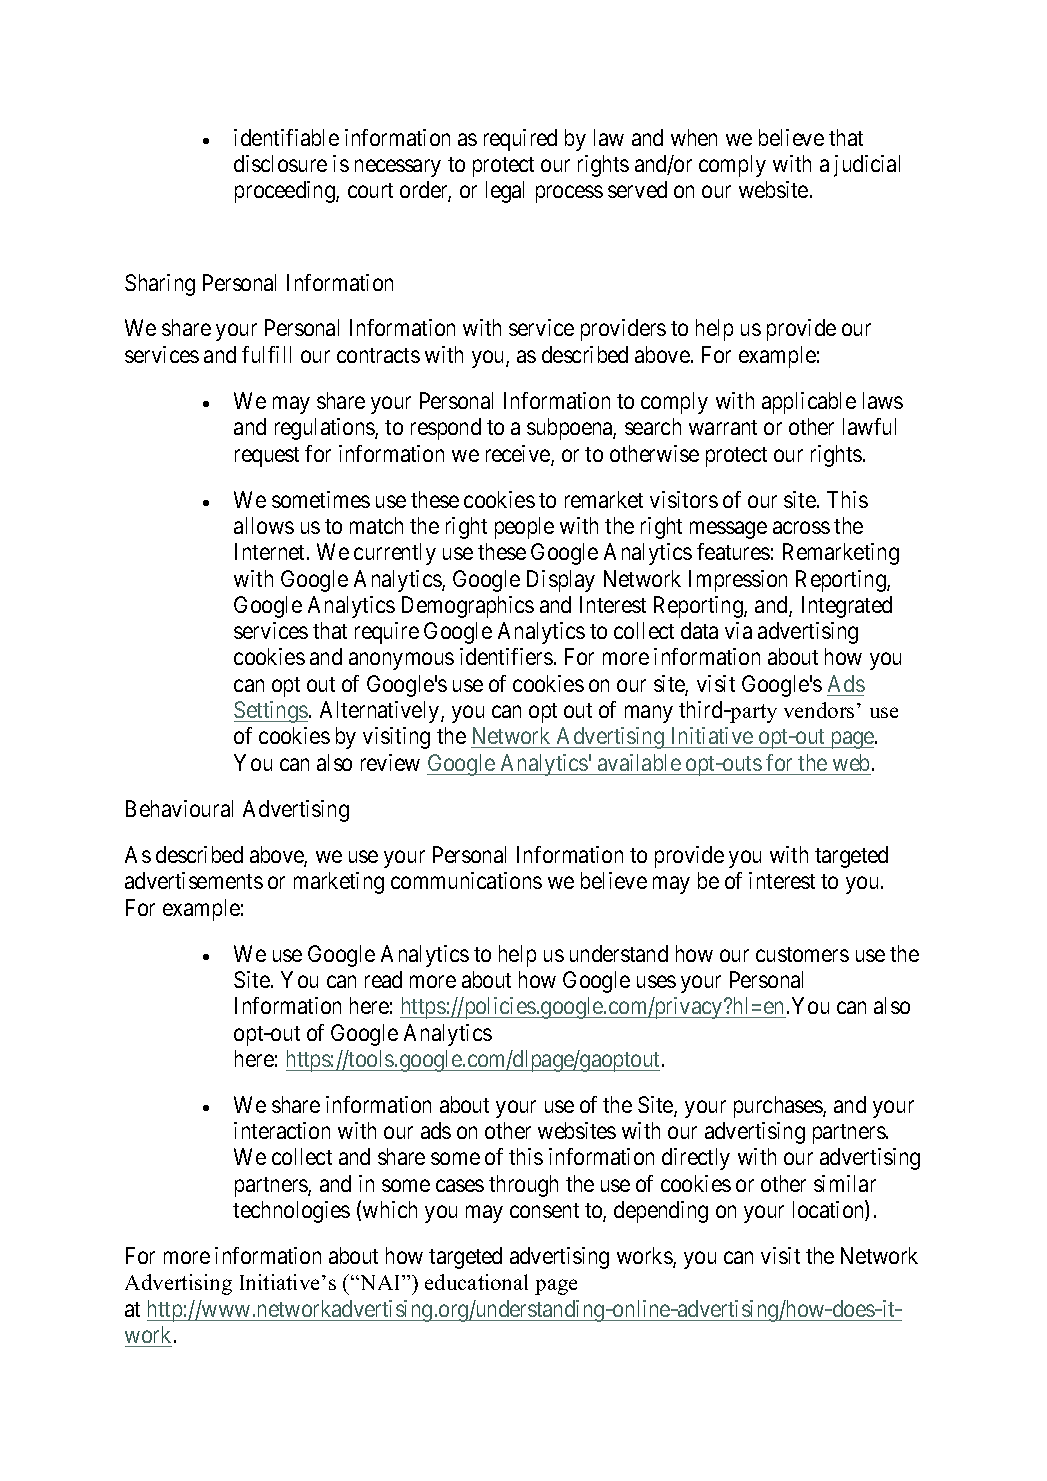  What do you see at coordinates (801, 527) in the image?
I see `across` at bounding box center [801, 527].
